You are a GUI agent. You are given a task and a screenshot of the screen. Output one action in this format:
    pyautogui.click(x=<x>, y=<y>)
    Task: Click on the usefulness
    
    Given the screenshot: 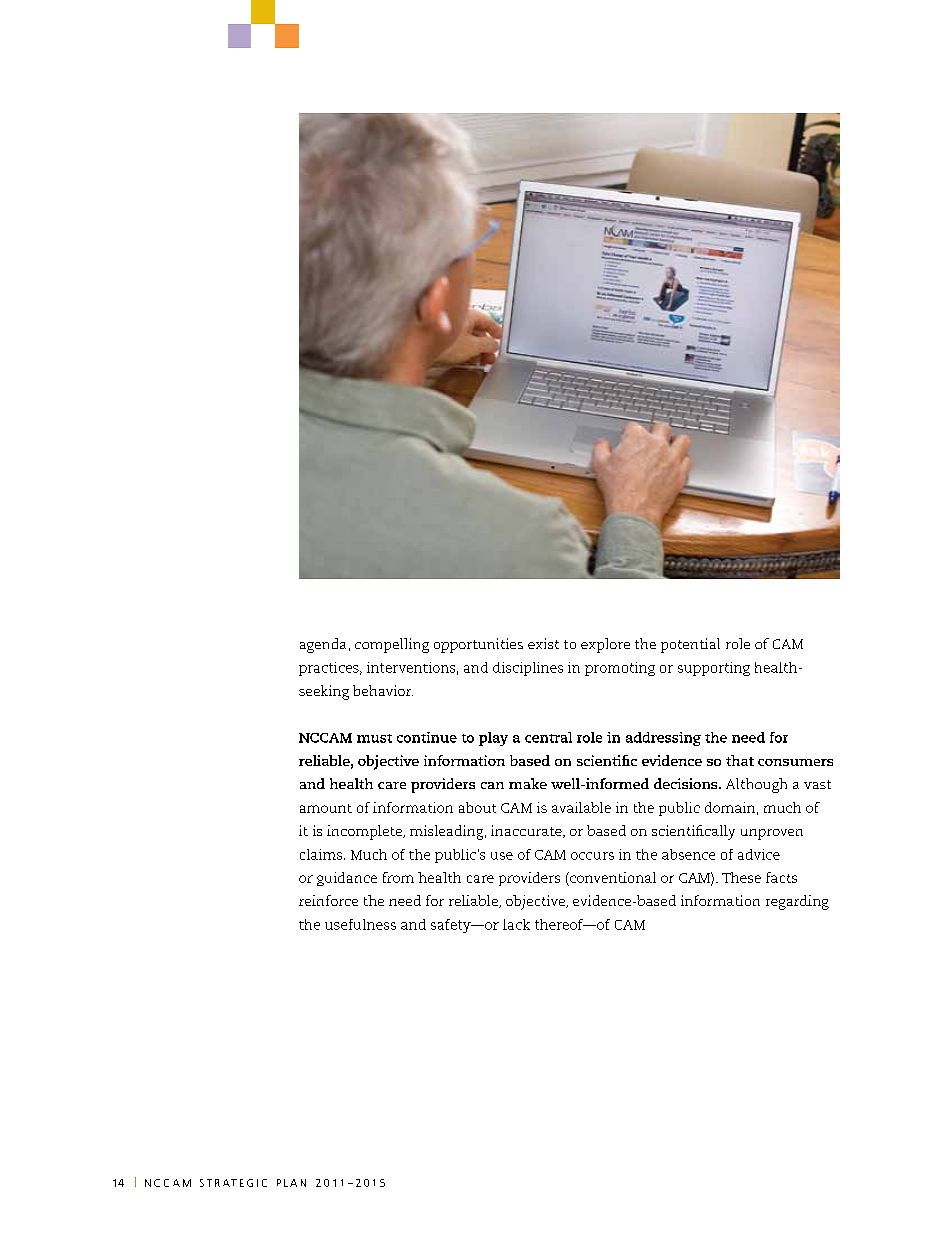 What is the action you would take?
    pyautogui.click(x=360, y=924)
